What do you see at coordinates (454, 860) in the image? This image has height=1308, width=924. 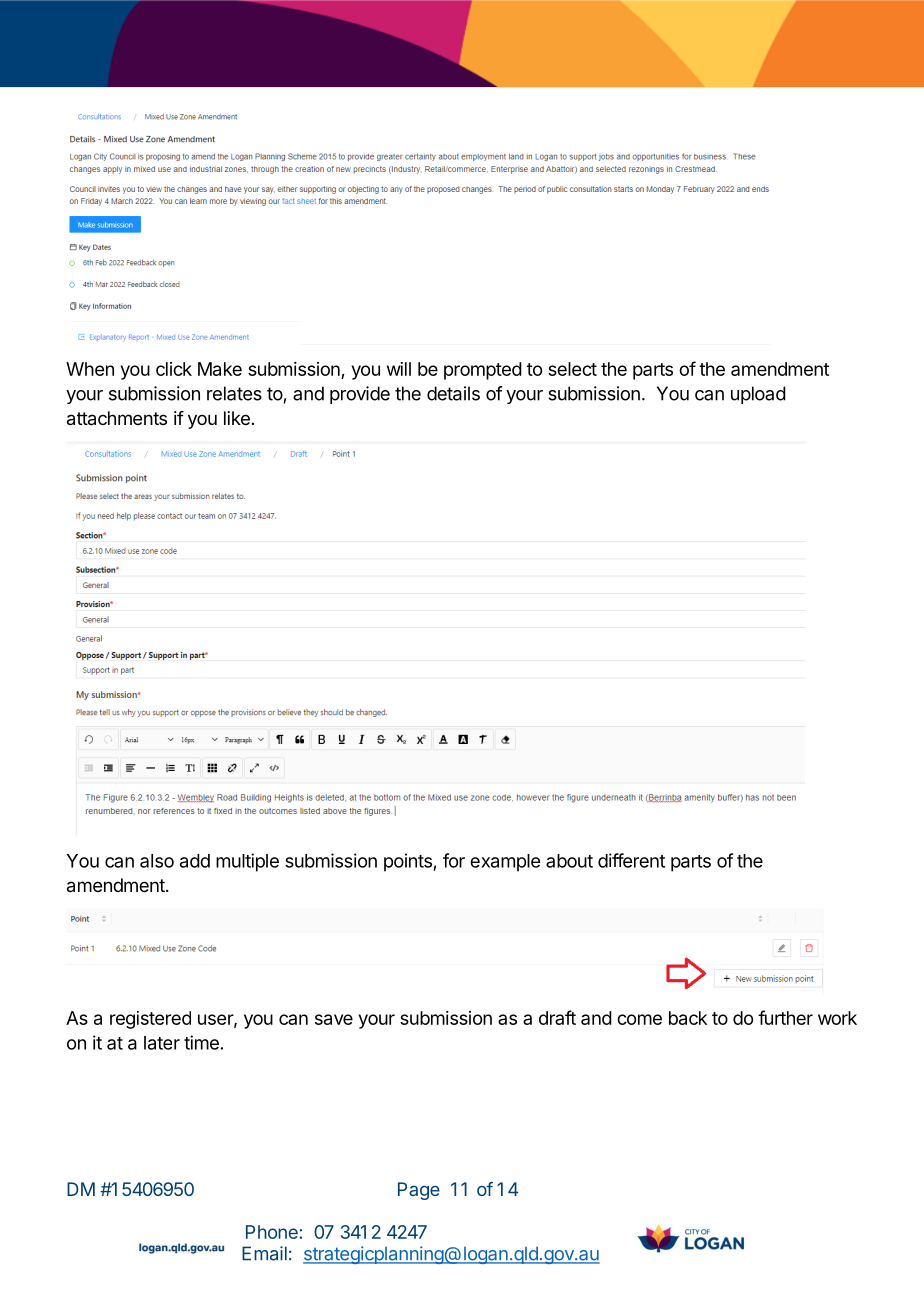 I see `for` at bounding box center [454, 860].
